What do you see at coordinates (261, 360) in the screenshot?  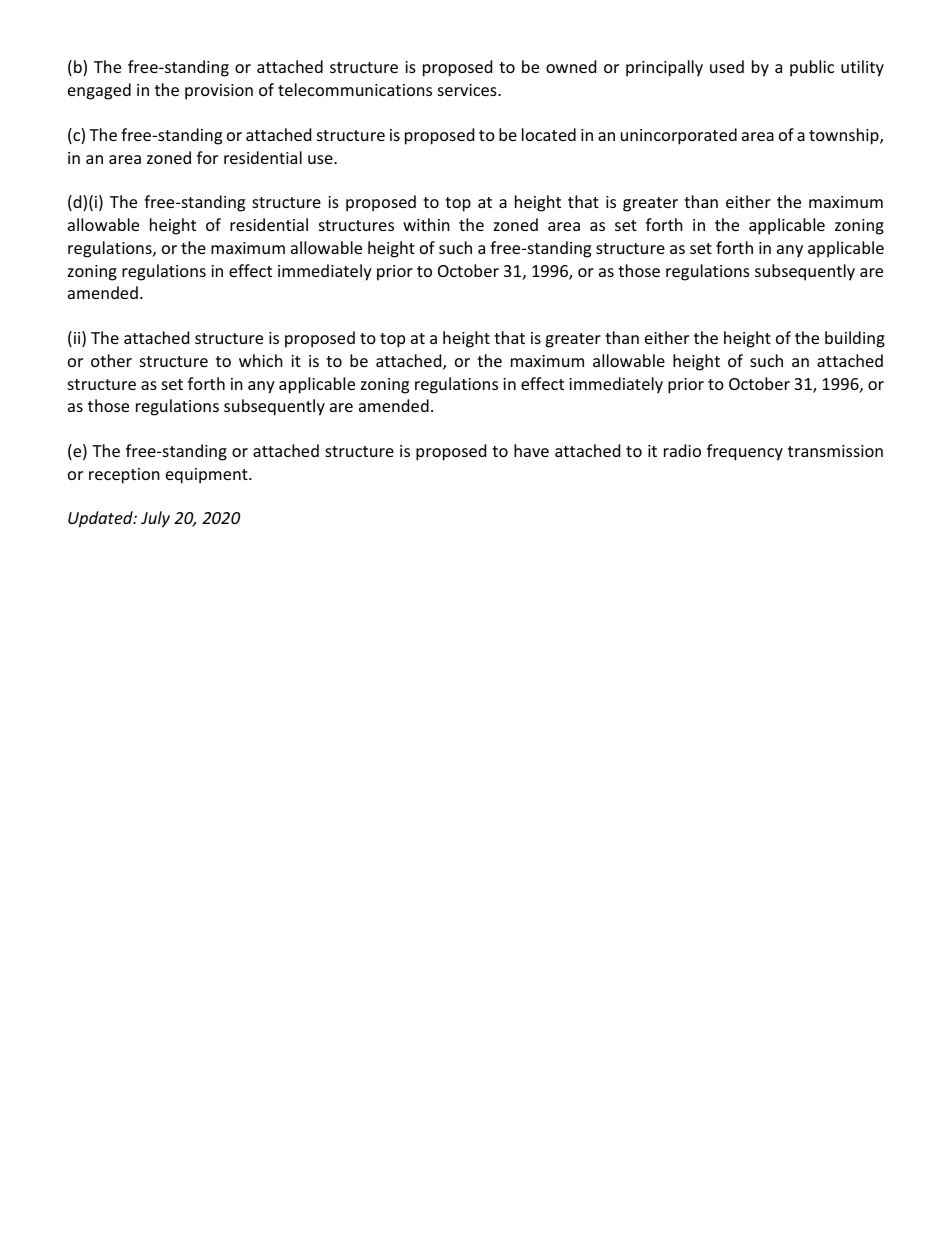 I see `which` at bounding box center [261, 360].
